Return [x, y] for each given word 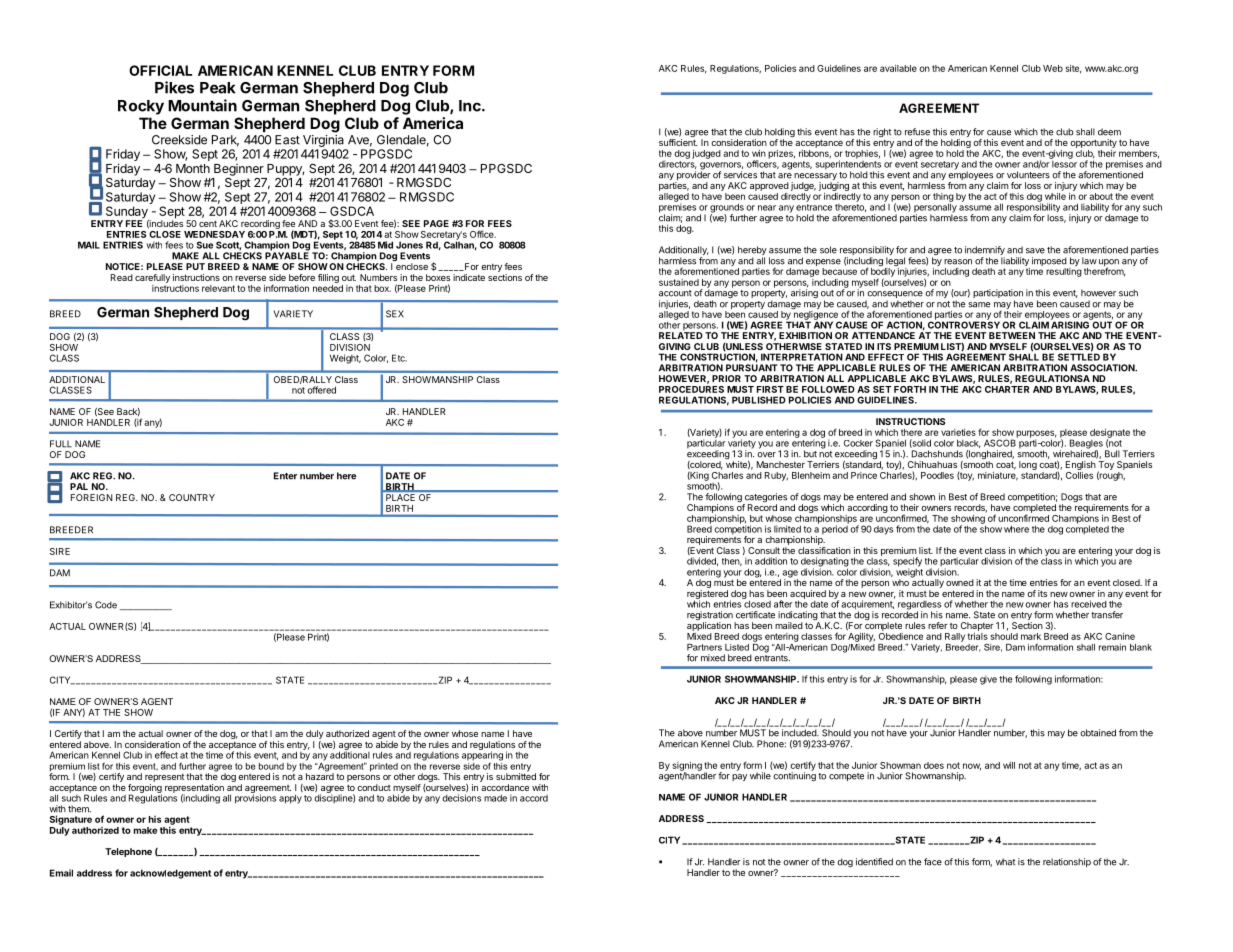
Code [106, 605]
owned [960, 582]
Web [1053, 68]
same [979, 305]
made [495, 798]
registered [707, 595]
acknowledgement [170, 874]
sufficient [678, 141]
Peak [217, 88]
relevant [218, 288]
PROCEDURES [691, 388]
